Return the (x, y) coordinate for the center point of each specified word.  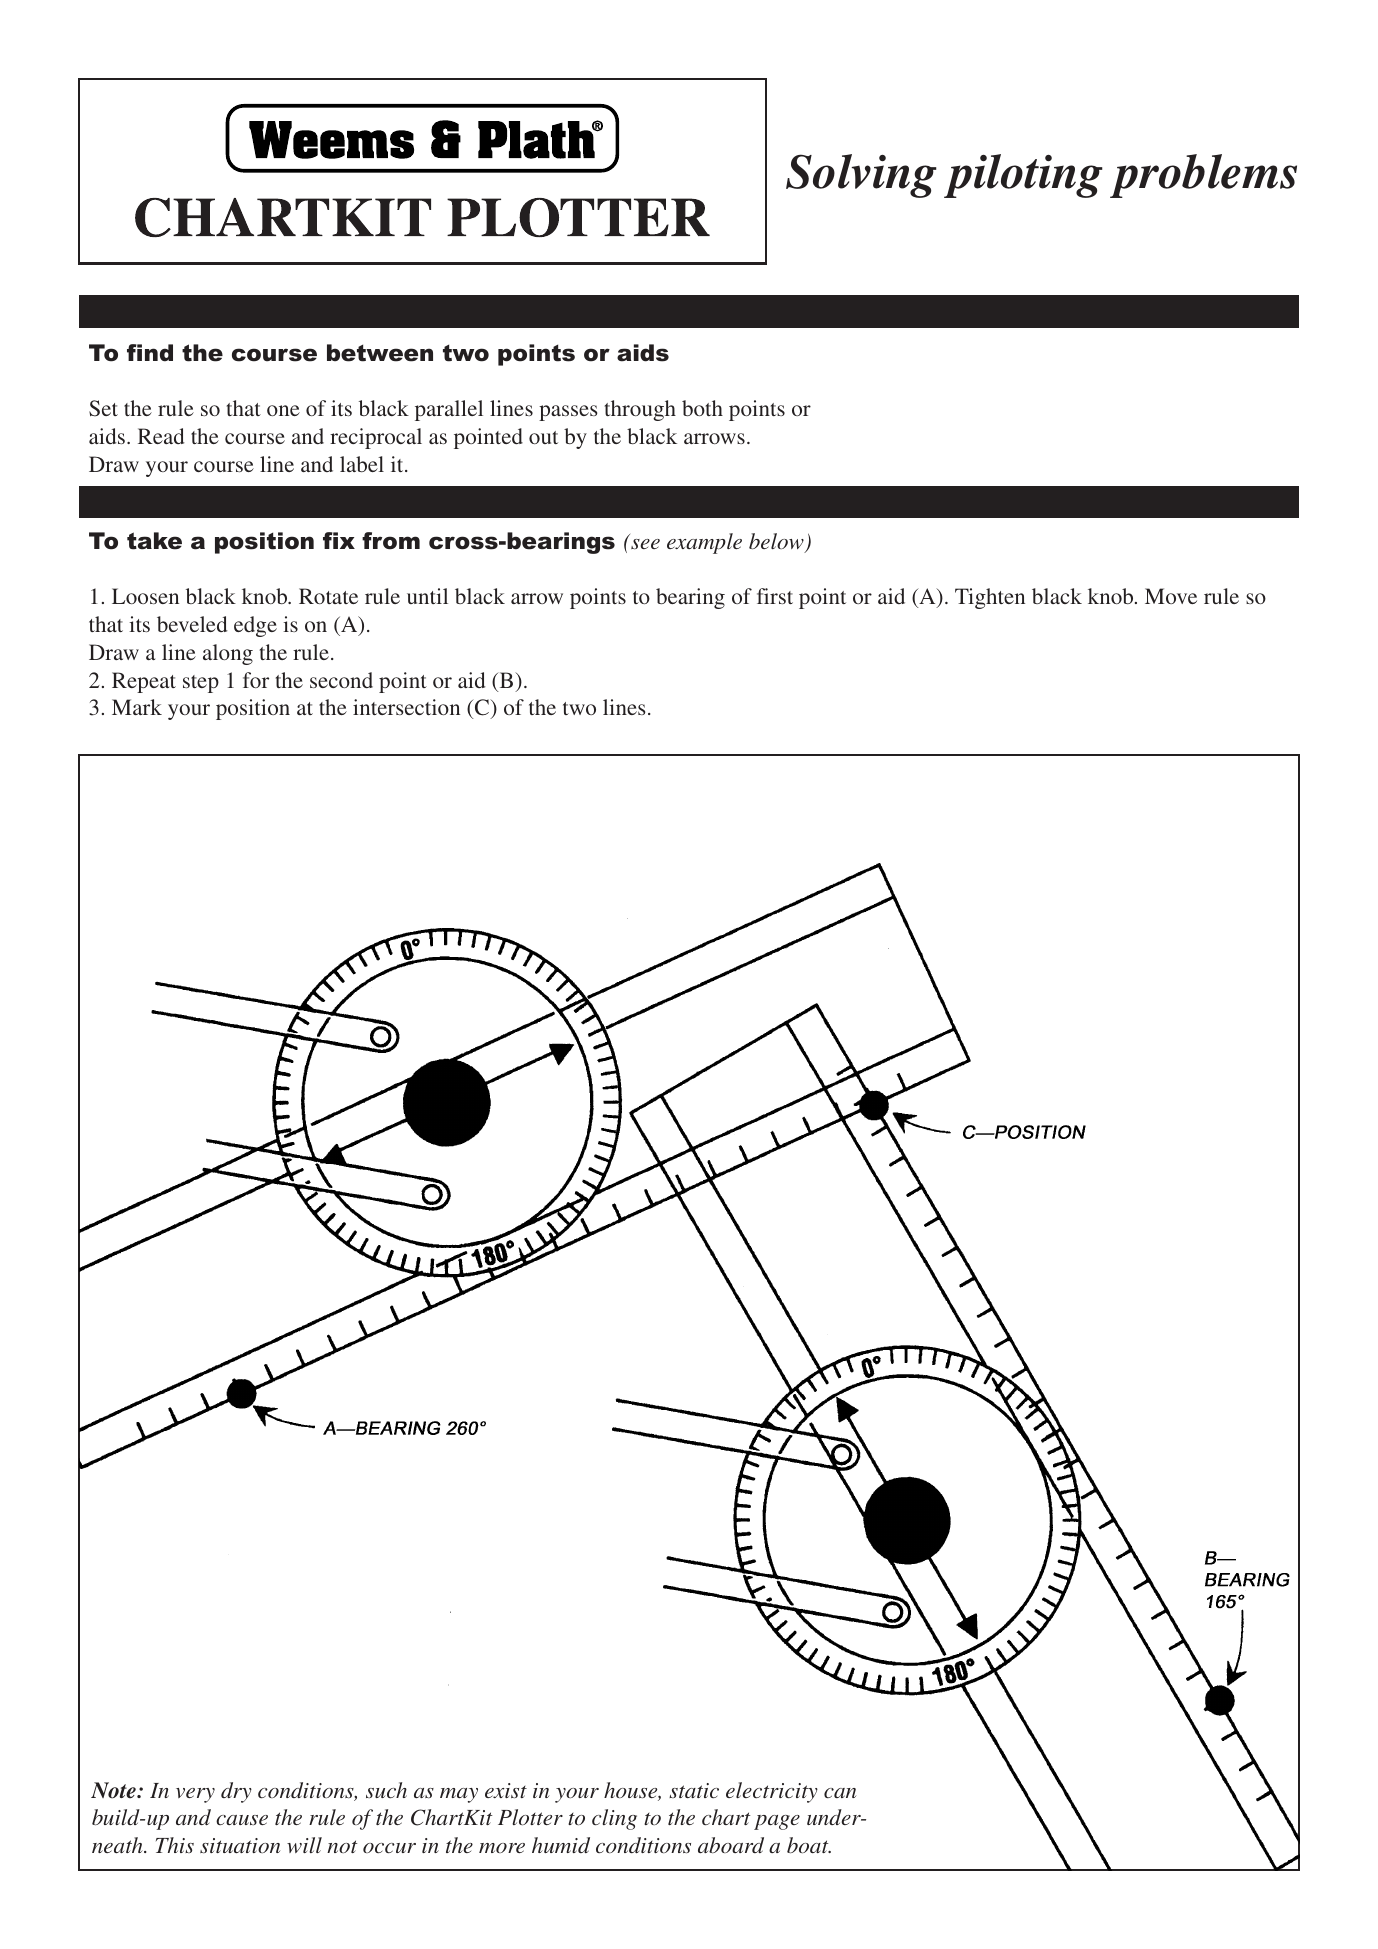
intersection (406, 707)
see (645, 544)
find (150, 353)
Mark (137, 707)
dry (236, 1792)
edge (255, 626)
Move (1171, 596)
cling (614, 1819)
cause (242, 1820)
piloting (1023, 176)
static (694, 1790)
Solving (861, 176)
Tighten (990, 598)
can (840, 1793)
